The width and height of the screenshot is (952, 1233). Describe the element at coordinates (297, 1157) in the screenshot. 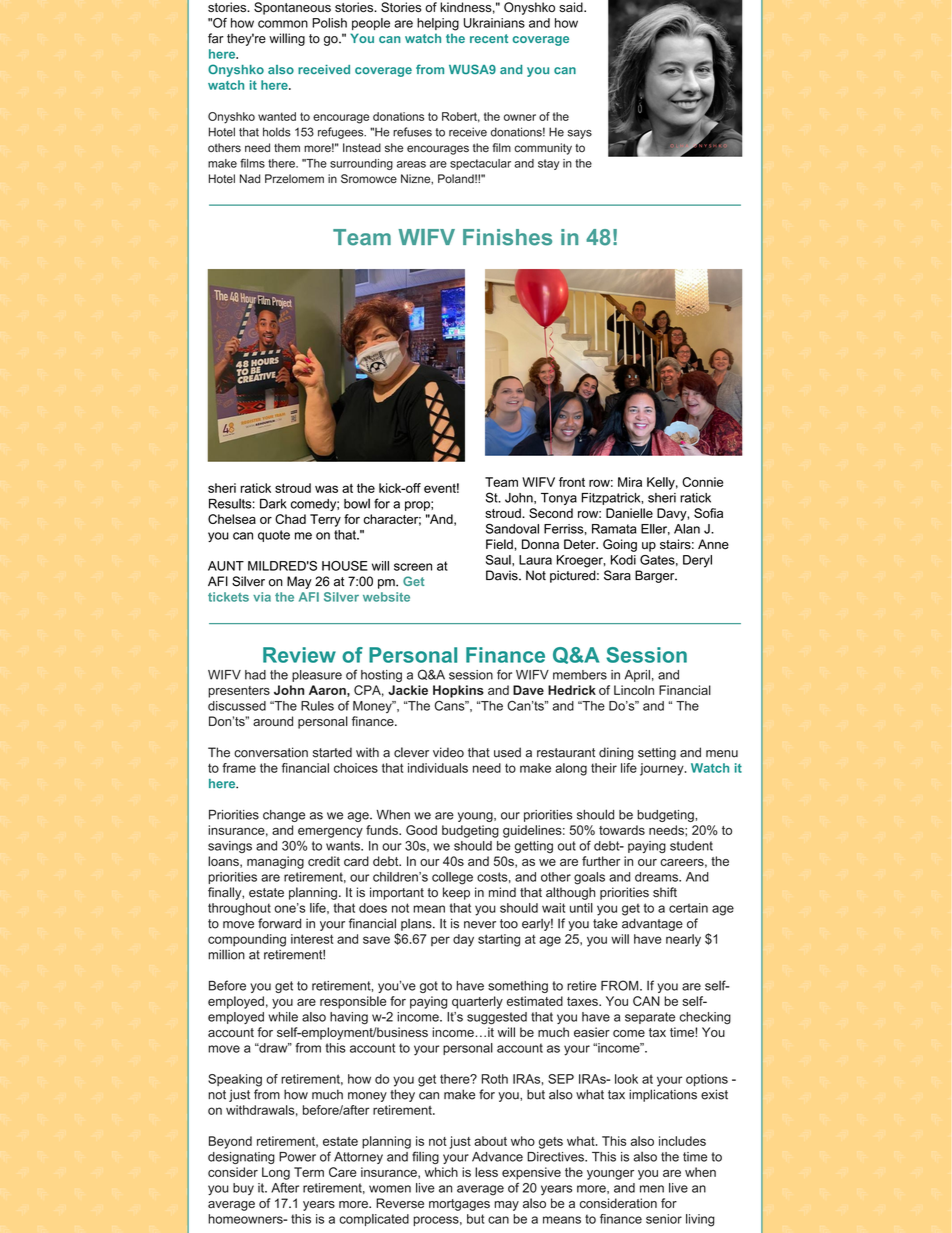

I see `Power` at that location.
